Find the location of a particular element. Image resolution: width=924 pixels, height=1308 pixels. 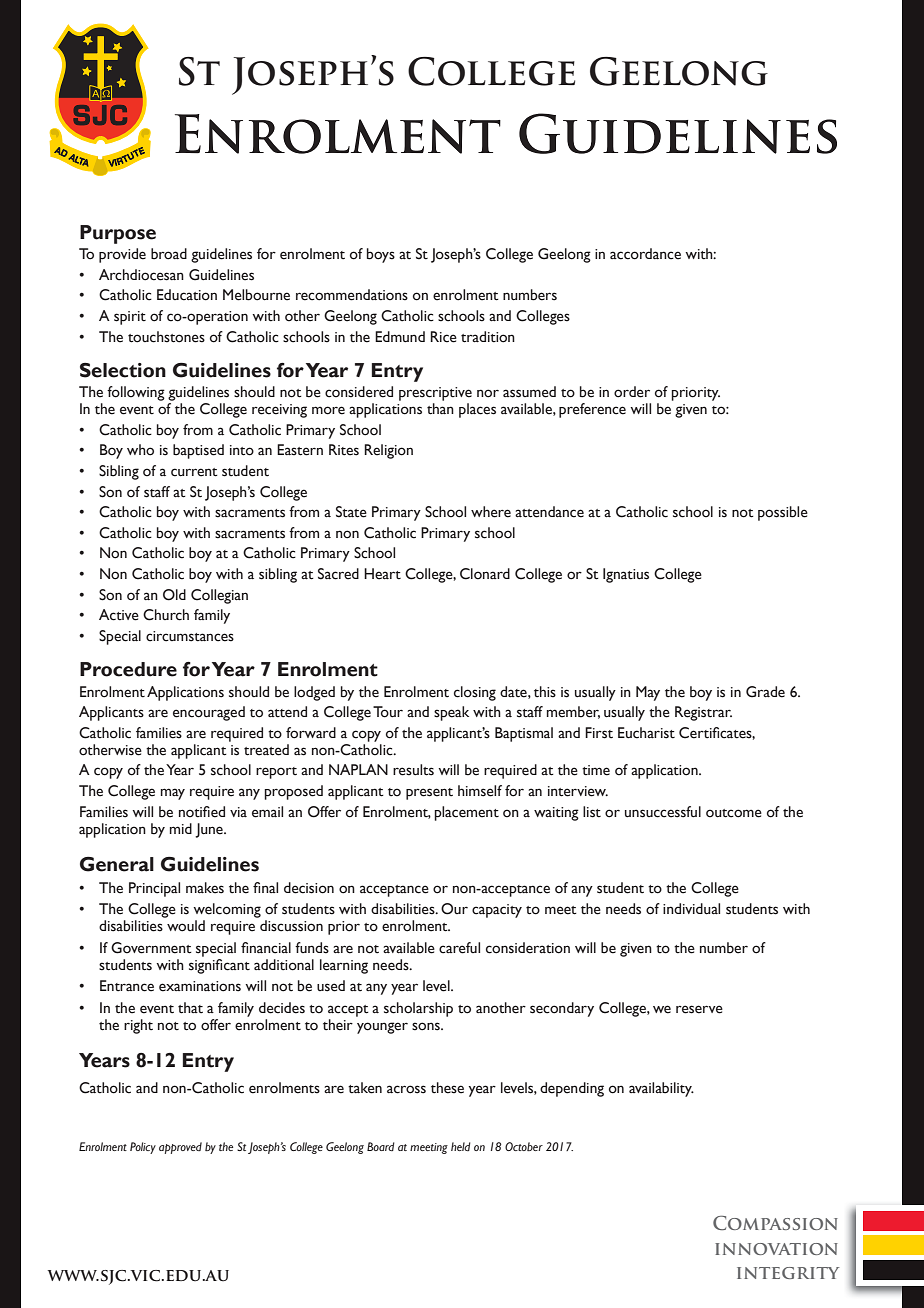

closing is located at coordinates (475, 693).
